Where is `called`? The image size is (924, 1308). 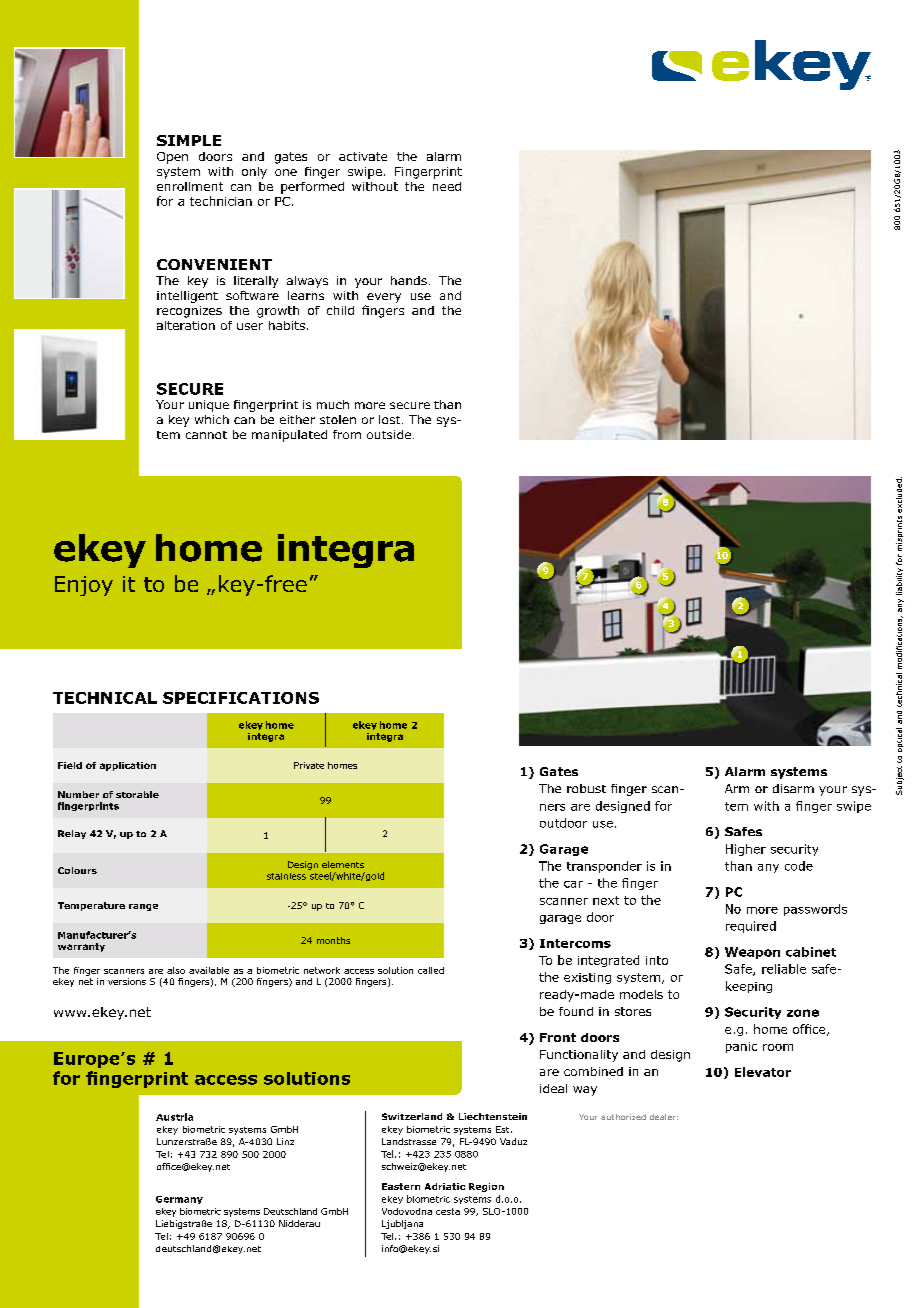 called is located at coordinates (431, 970).
